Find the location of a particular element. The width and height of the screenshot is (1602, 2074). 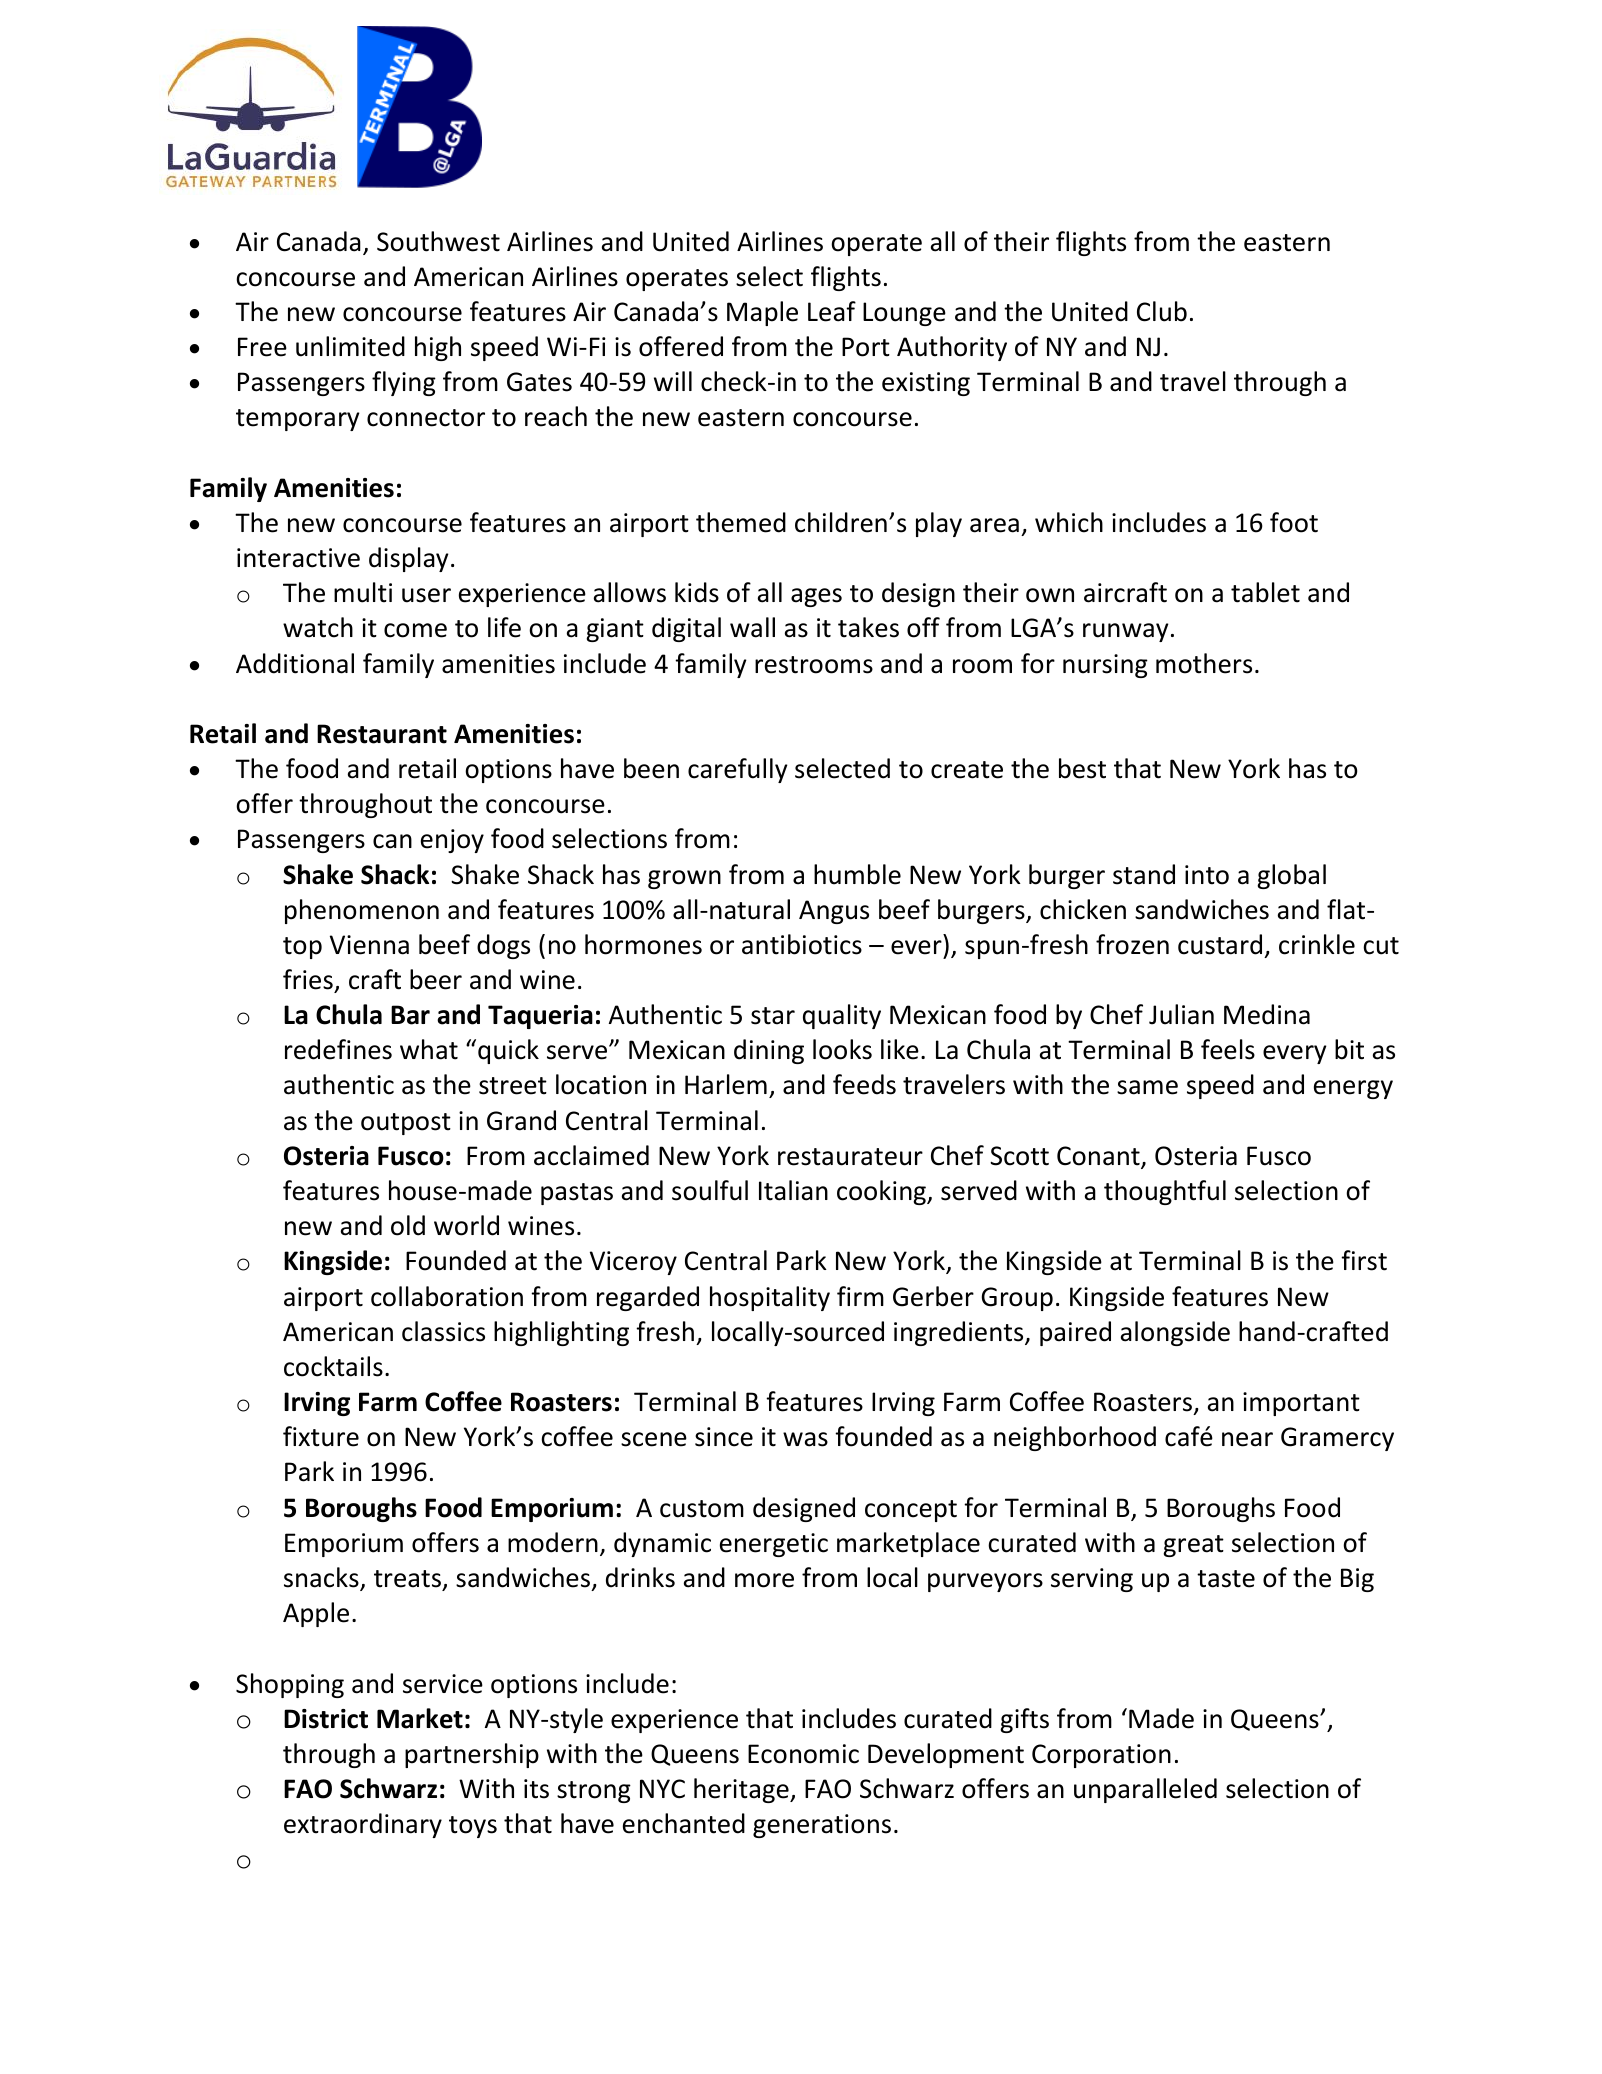

mothers is located at coordinates (1204, 663).
